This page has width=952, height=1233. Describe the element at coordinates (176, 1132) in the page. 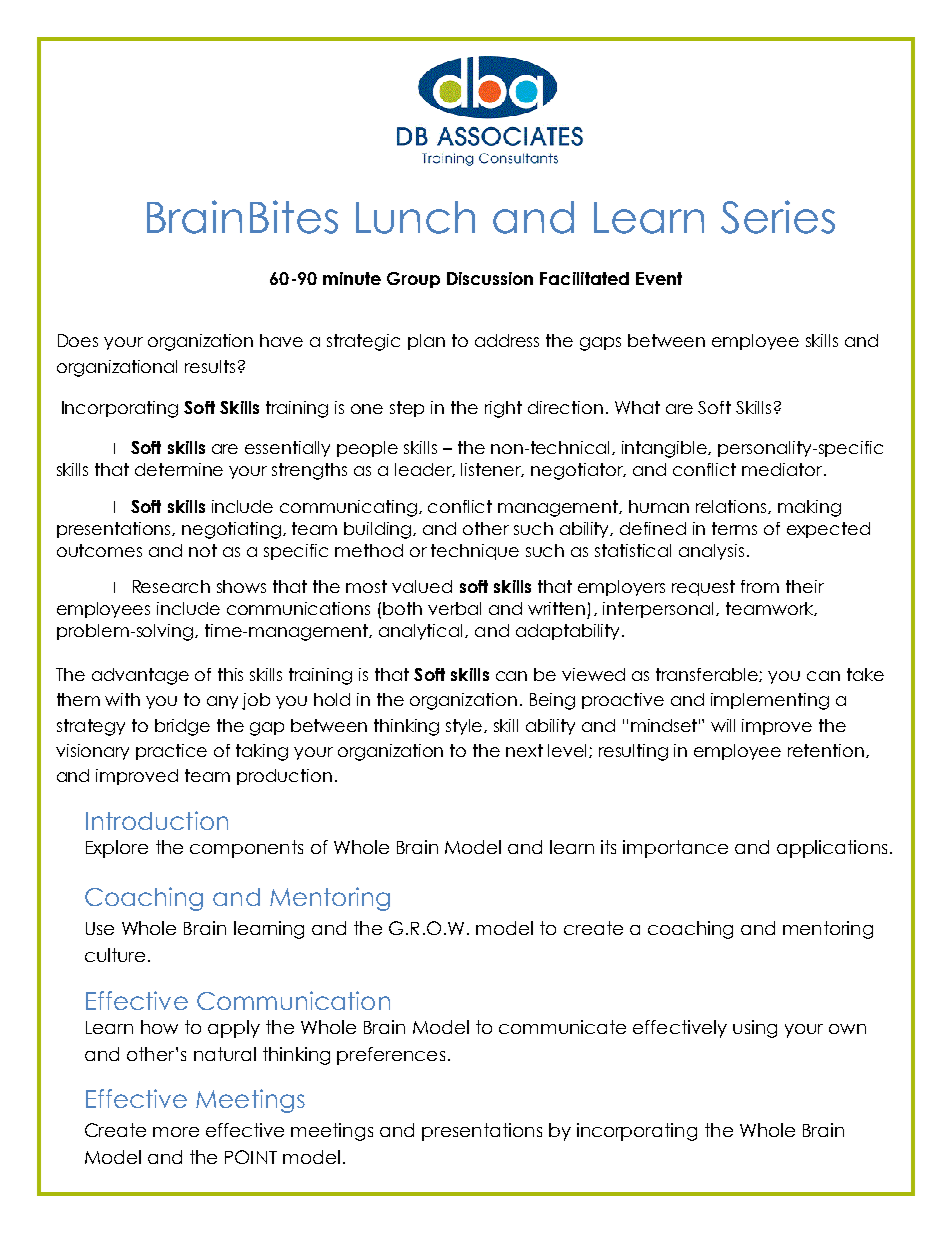

I see `more` at that location.
